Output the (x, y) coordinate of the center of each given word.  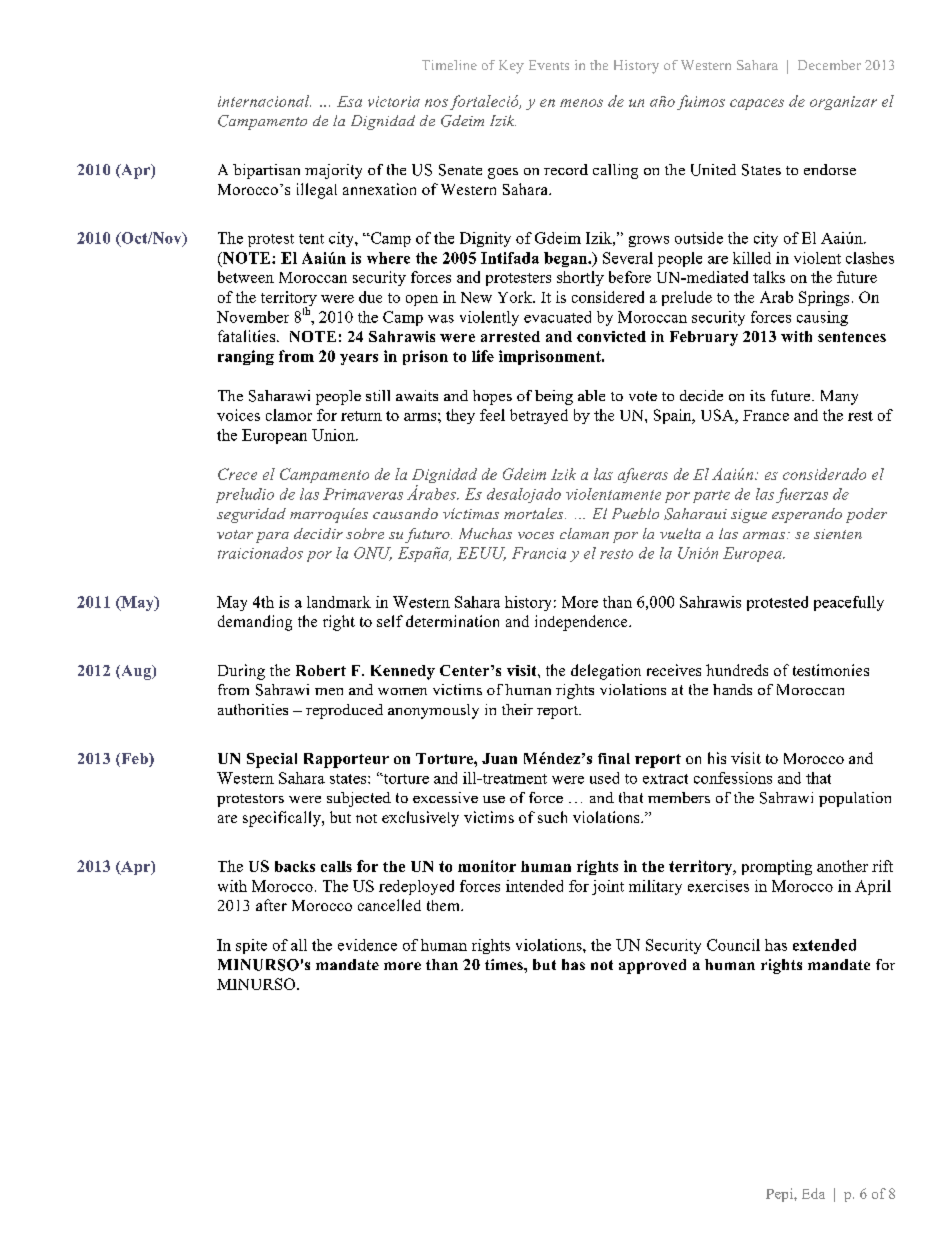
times (505, 964)
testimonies (831, 670)
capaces (757, 104)
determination (452, 621)
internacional (264, 101)
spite (251, 946)
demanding (255, 623)
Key (511, 67)
